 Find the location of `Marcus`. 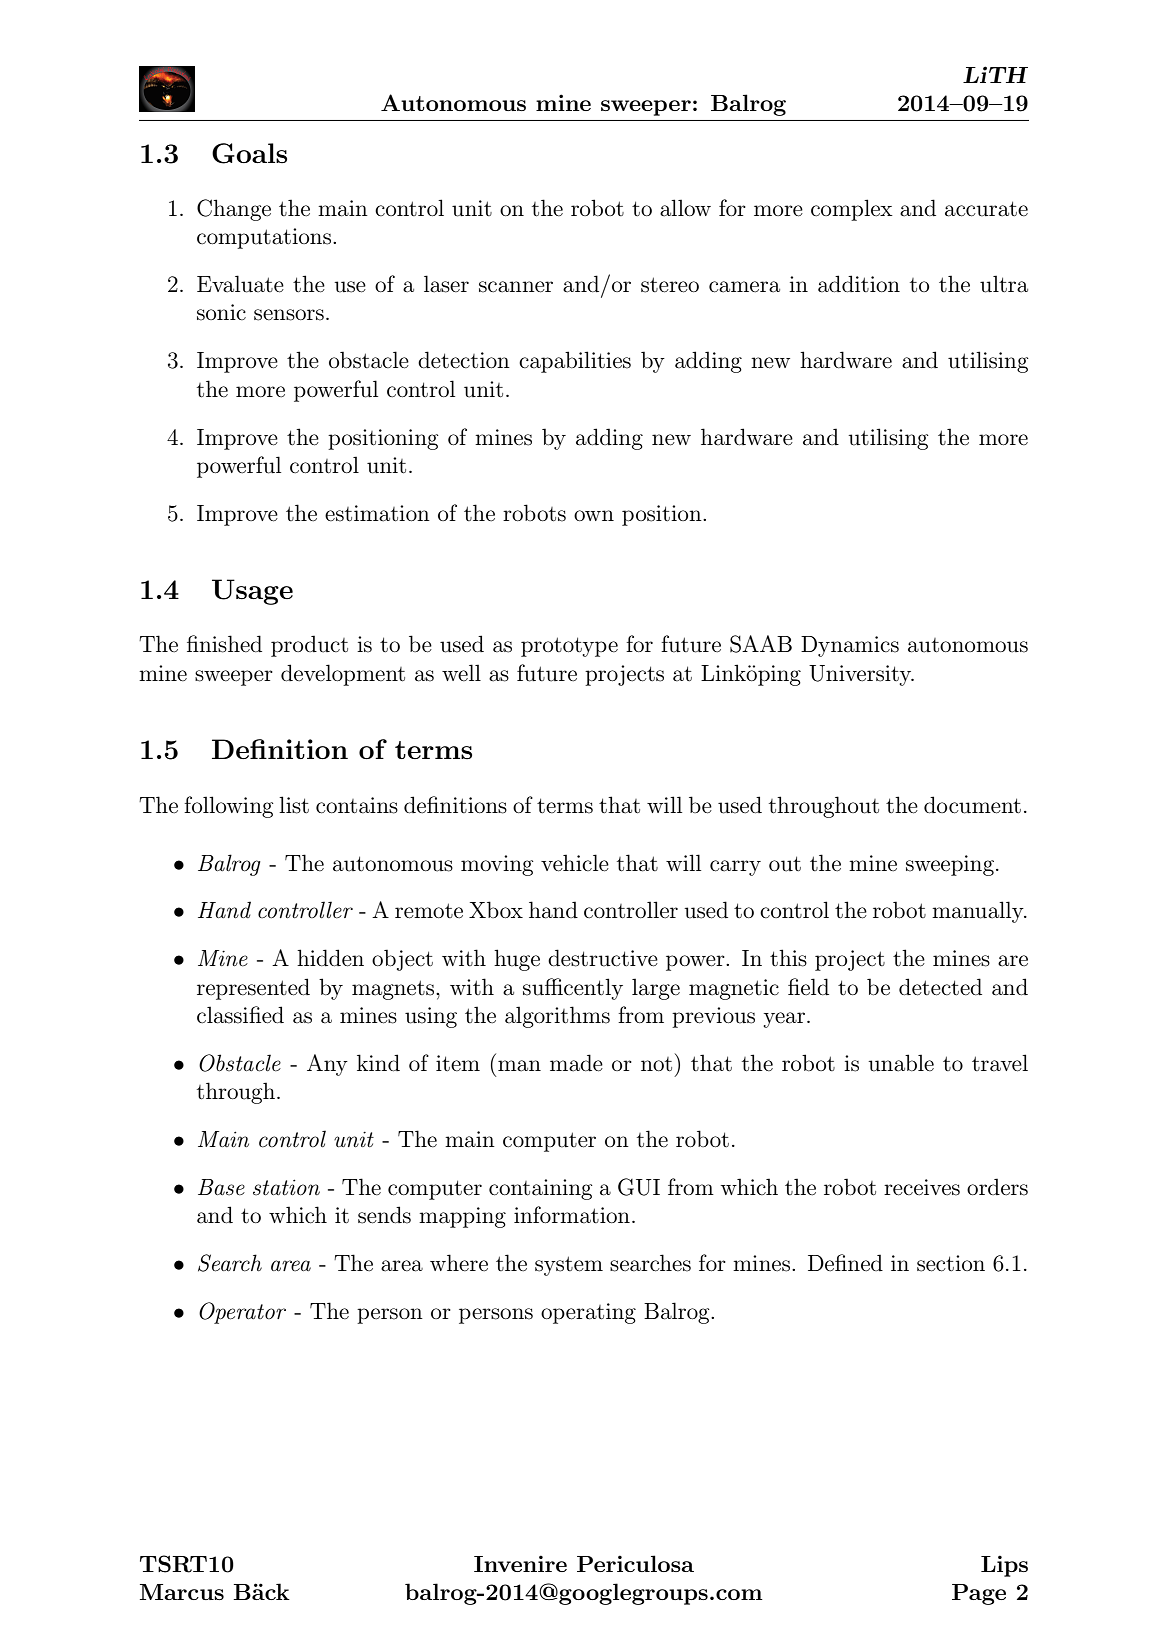

Marcus is located at coordinates (182, 1592).
